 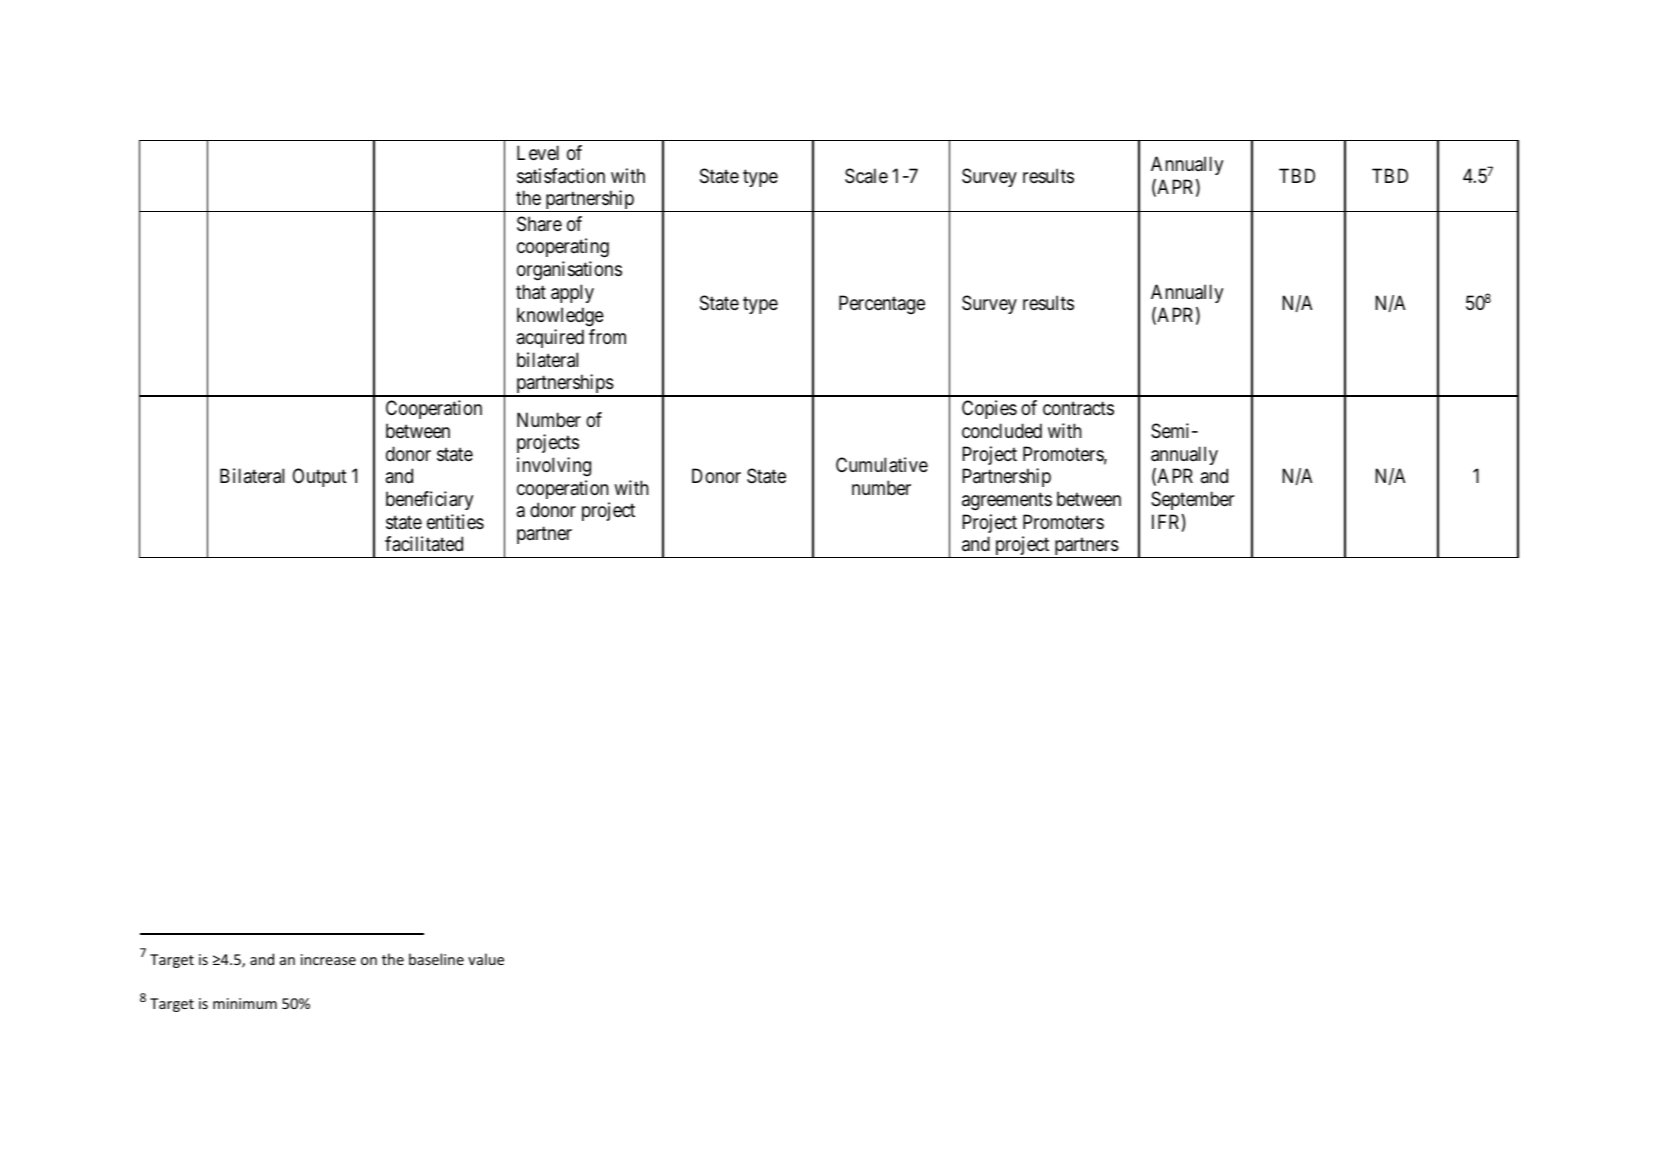 What do you see at coordinates (538, 152) in the document?
I see `Level` at bounding box center [538, 152].
